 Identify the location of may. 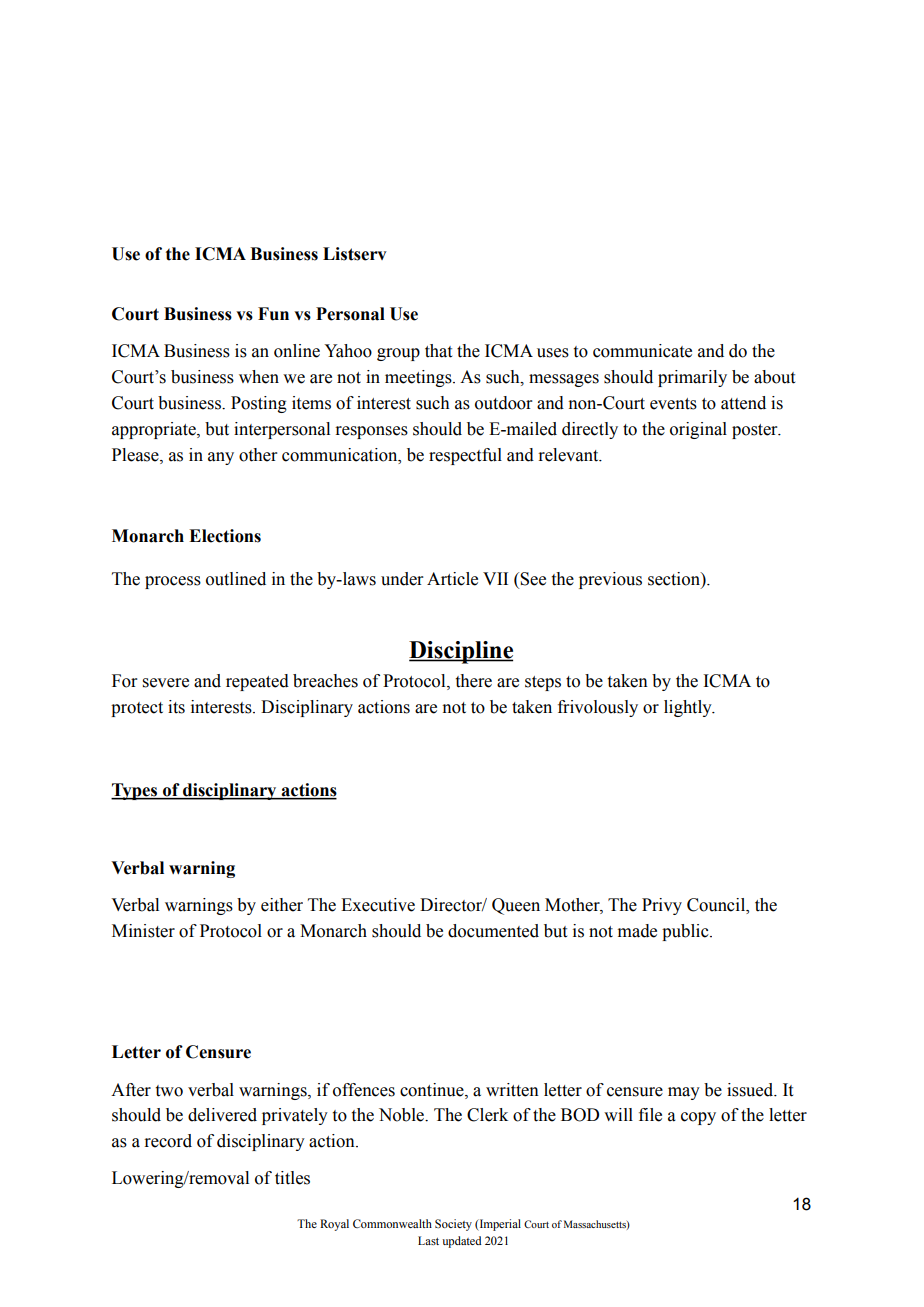
(684, 1093).
